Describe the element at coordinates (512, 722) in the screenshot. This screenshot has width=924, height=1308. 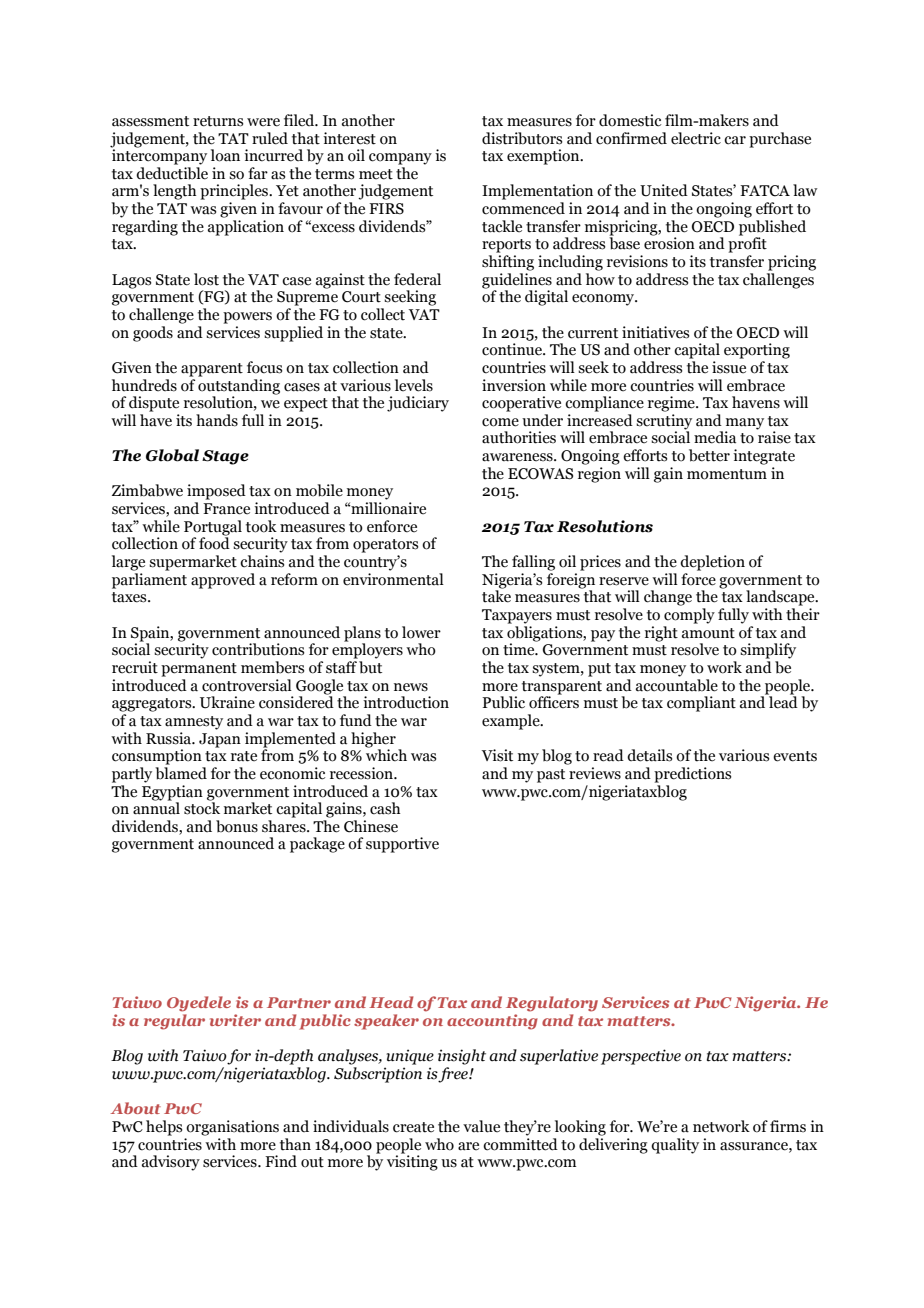
I see `example` at that location.
